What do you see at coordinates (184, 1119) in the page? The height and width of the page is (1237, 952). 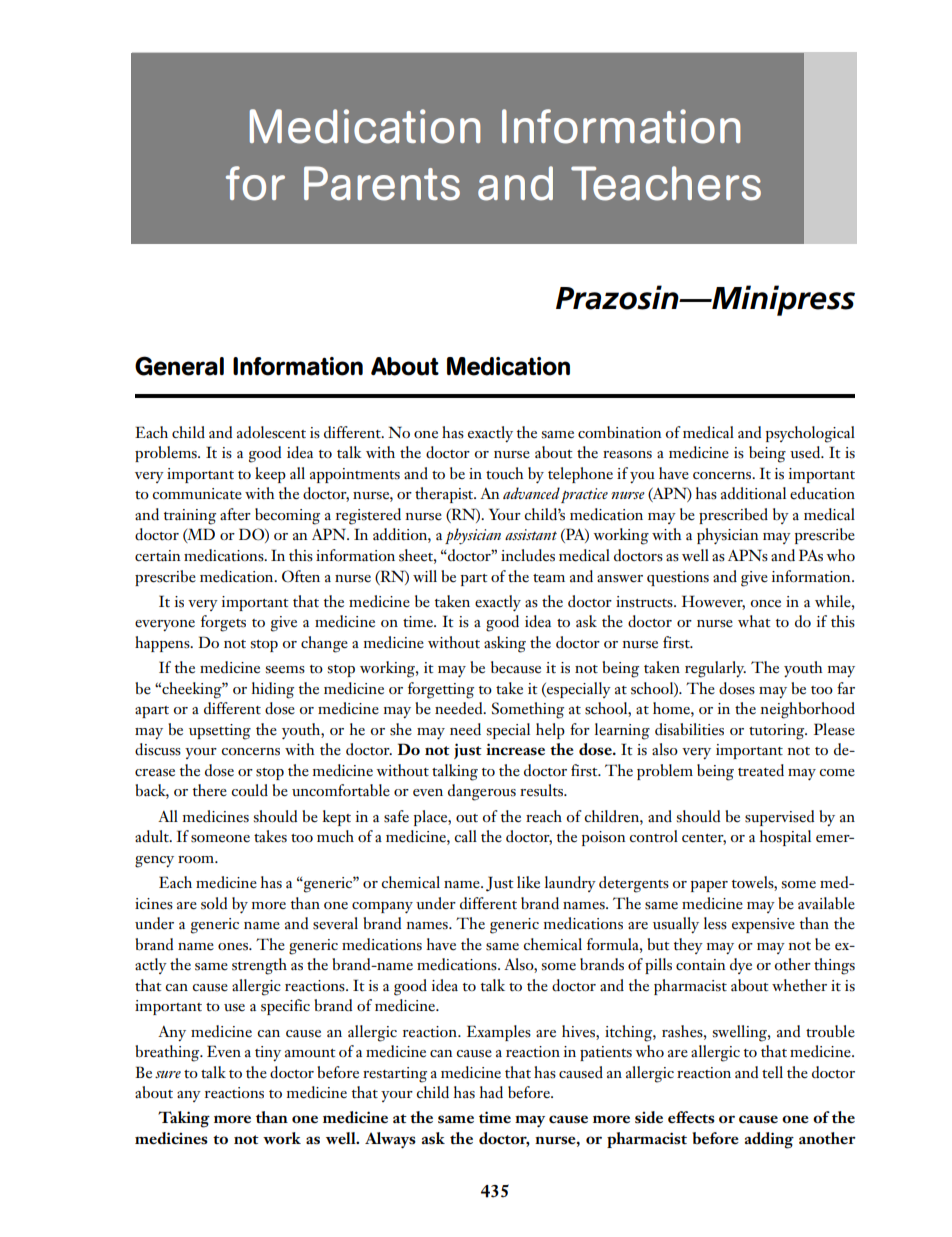 I see `Taking` at bounding box center [184, 1119].
